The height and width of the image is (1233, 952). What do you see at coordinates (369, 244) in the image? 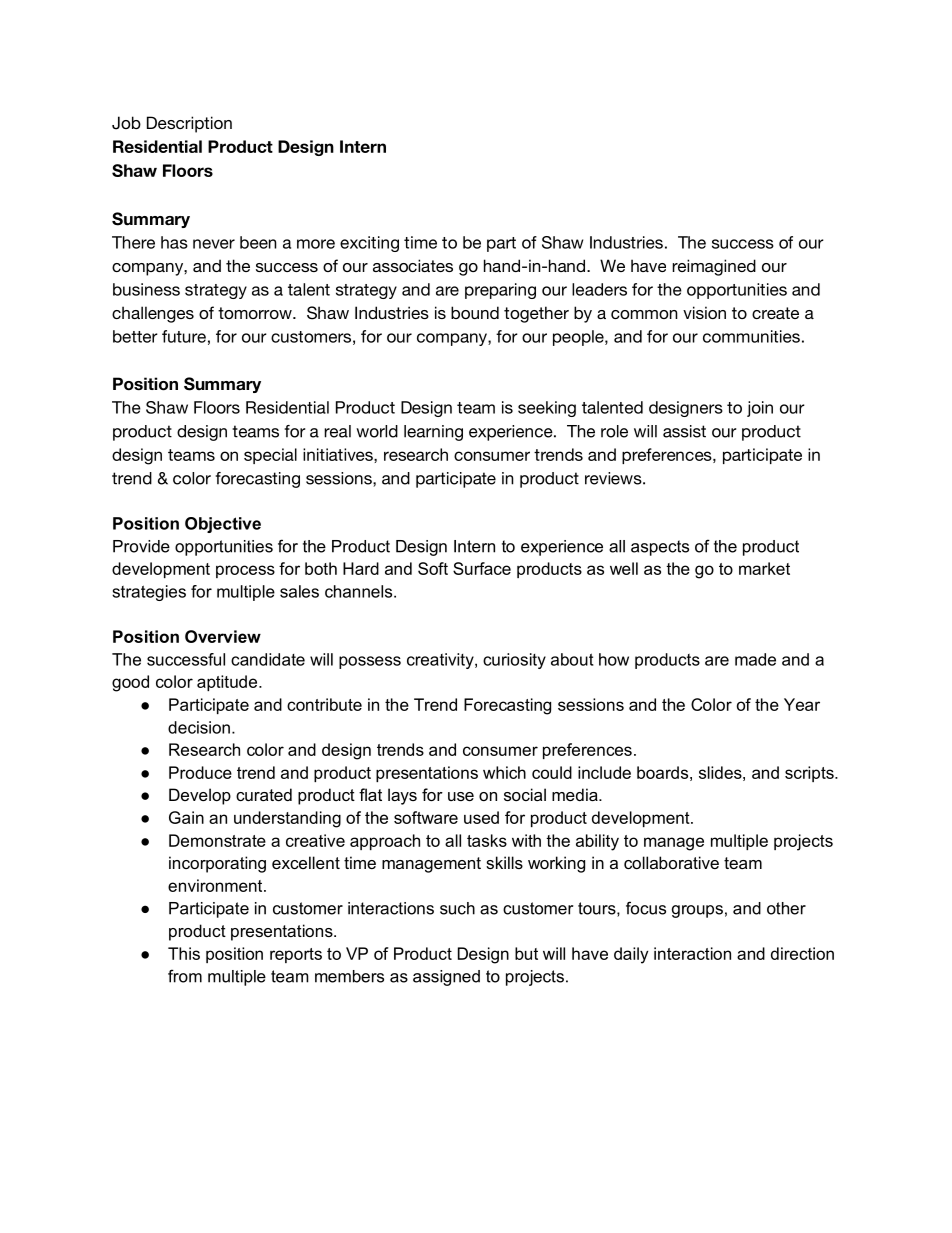
I see `exciting` at bounding box center [369, 244].
